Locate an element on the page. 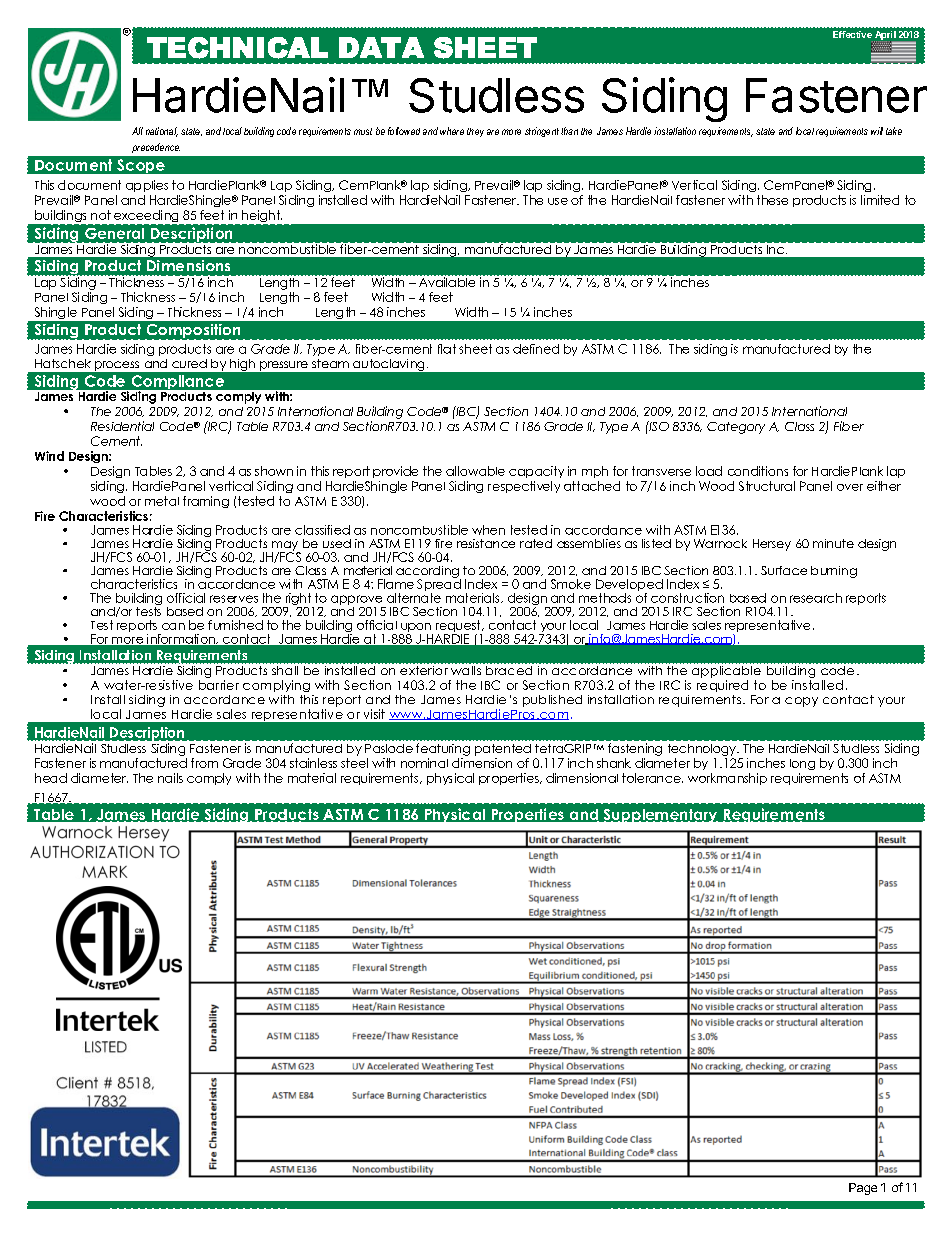 This document has height=1233, width=952. Residential is located at coordinates (122, 426).
